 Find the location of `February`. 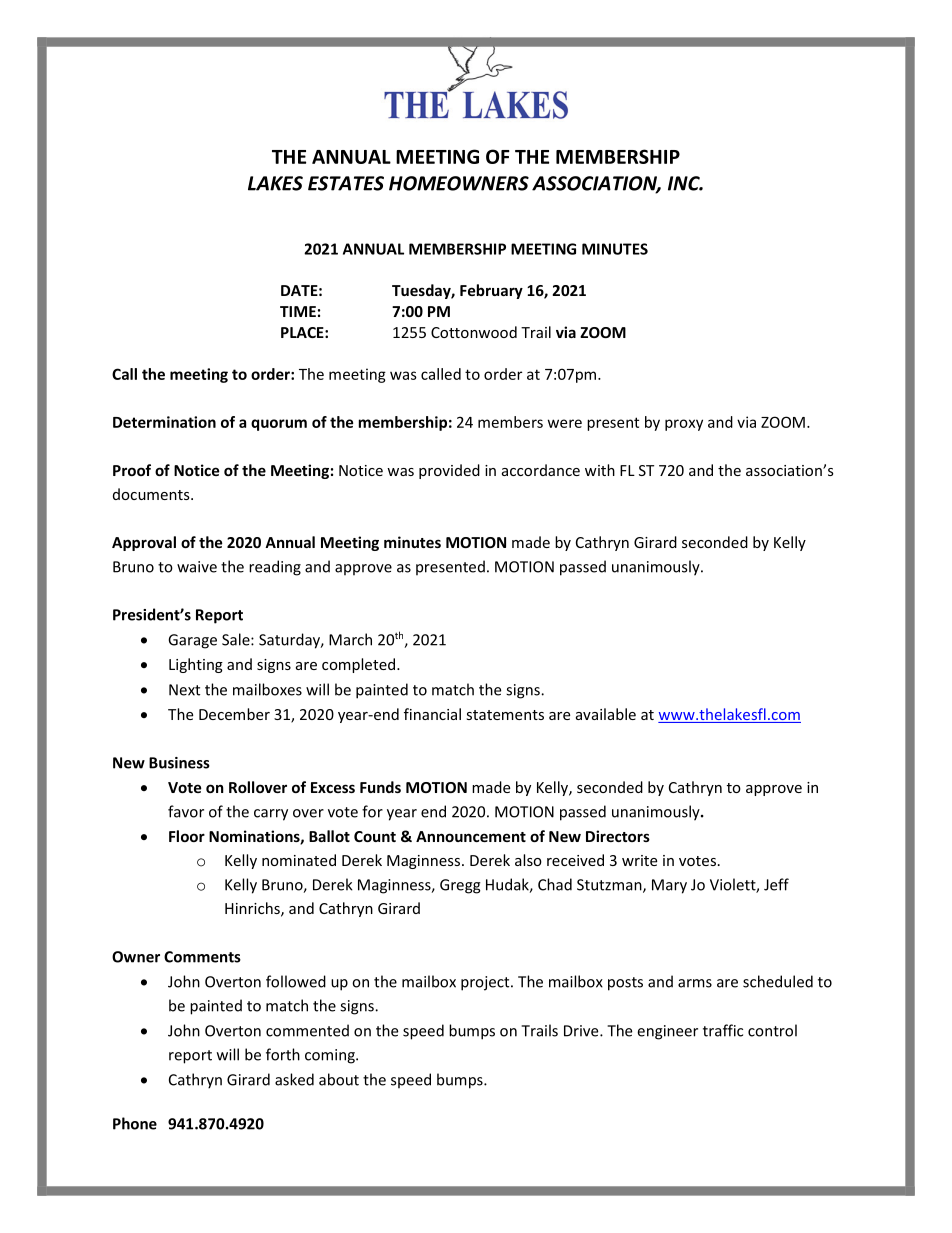

February is located at coordinates (491, 291).
